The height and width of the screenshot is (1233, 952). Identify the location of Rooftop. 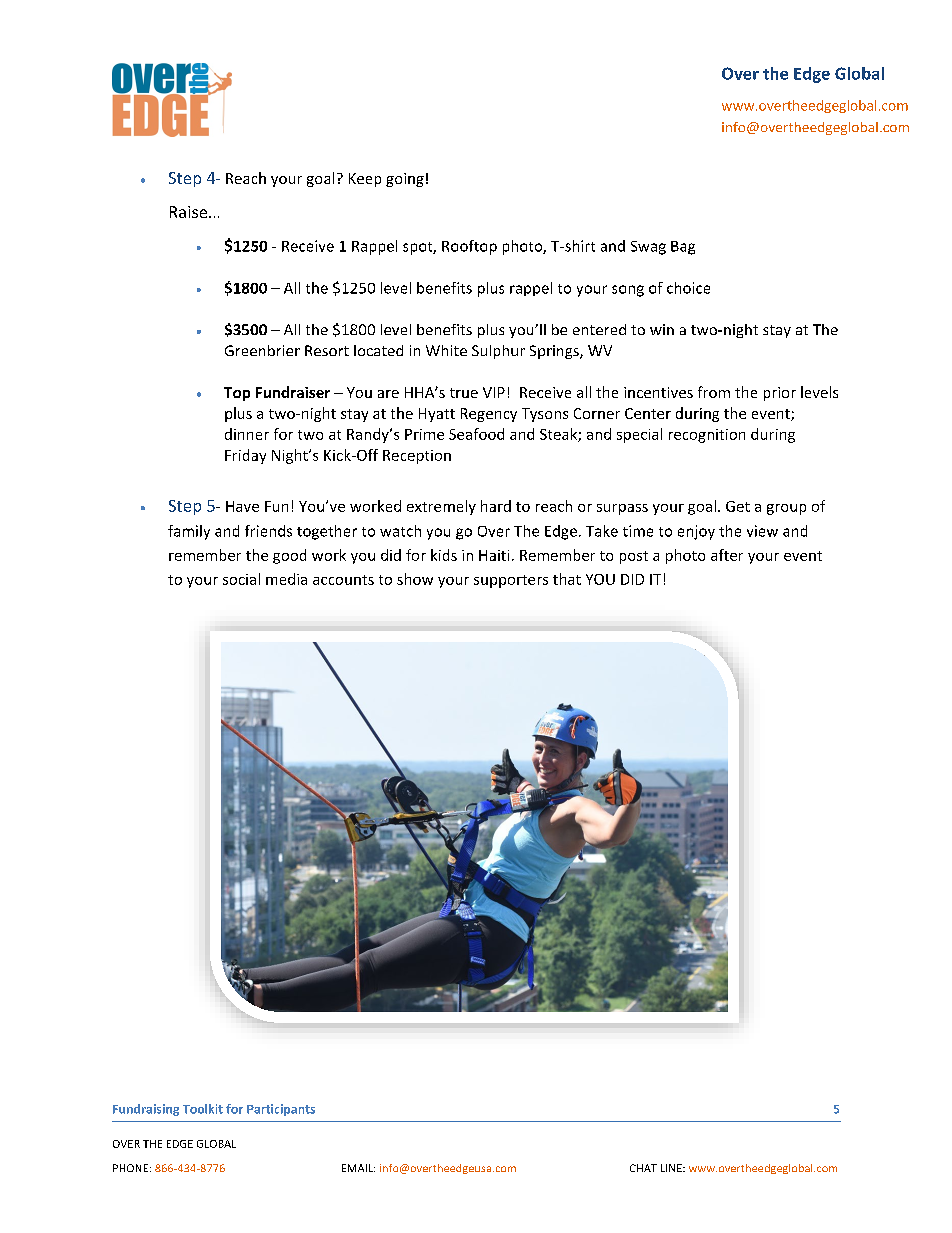
(469, 247).
